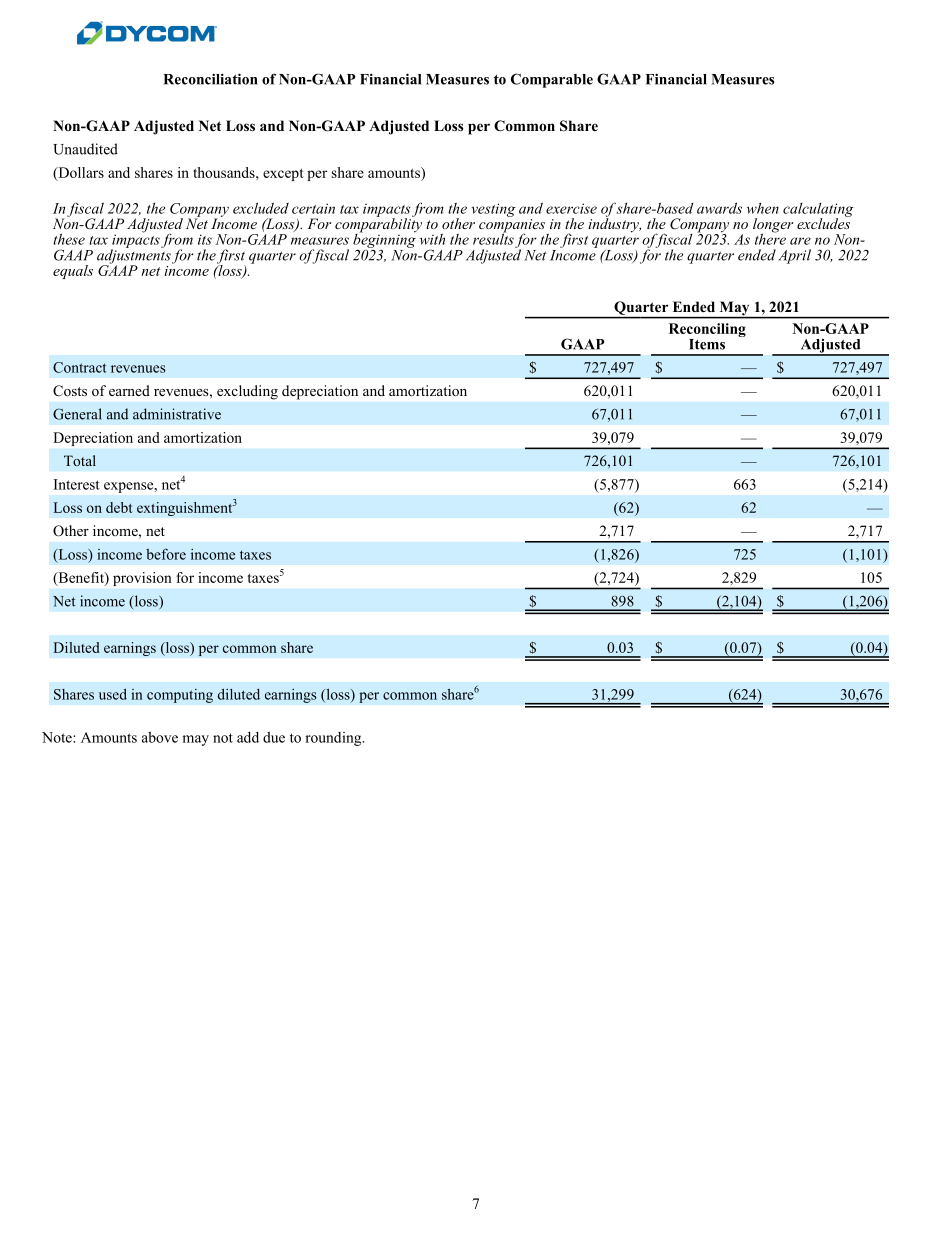 This page has height=1233, width=952. Describe the element at coordinates (210, 79) in the page. I see `Reconciliation` at that location.
